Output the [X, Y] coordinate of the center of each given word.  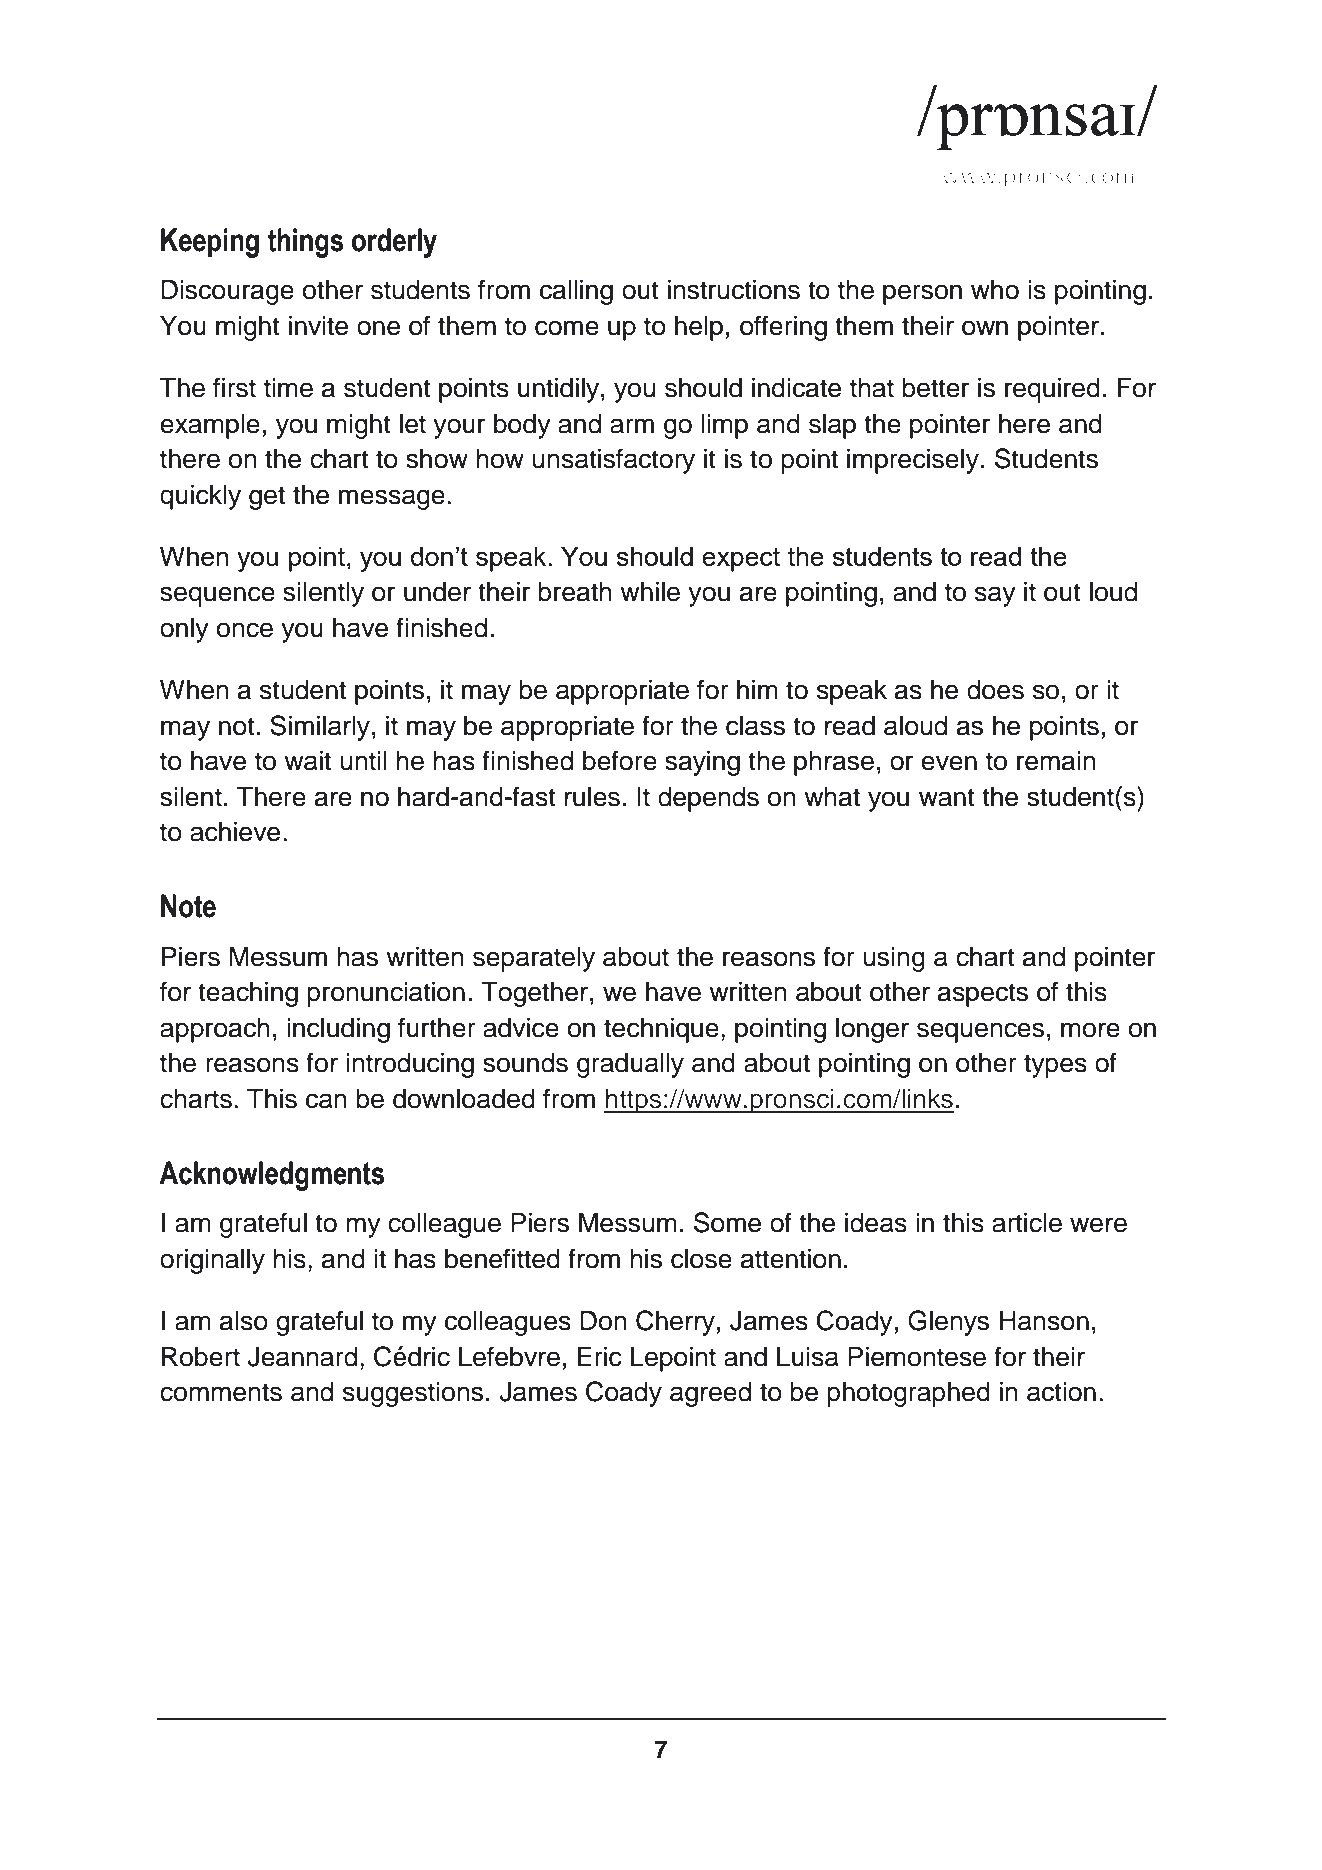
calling [576, 292]
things [305, 243]
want [947, 797]
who [995, 290]
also [244, 1321]
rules [592, 797]
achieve [235, 832]
